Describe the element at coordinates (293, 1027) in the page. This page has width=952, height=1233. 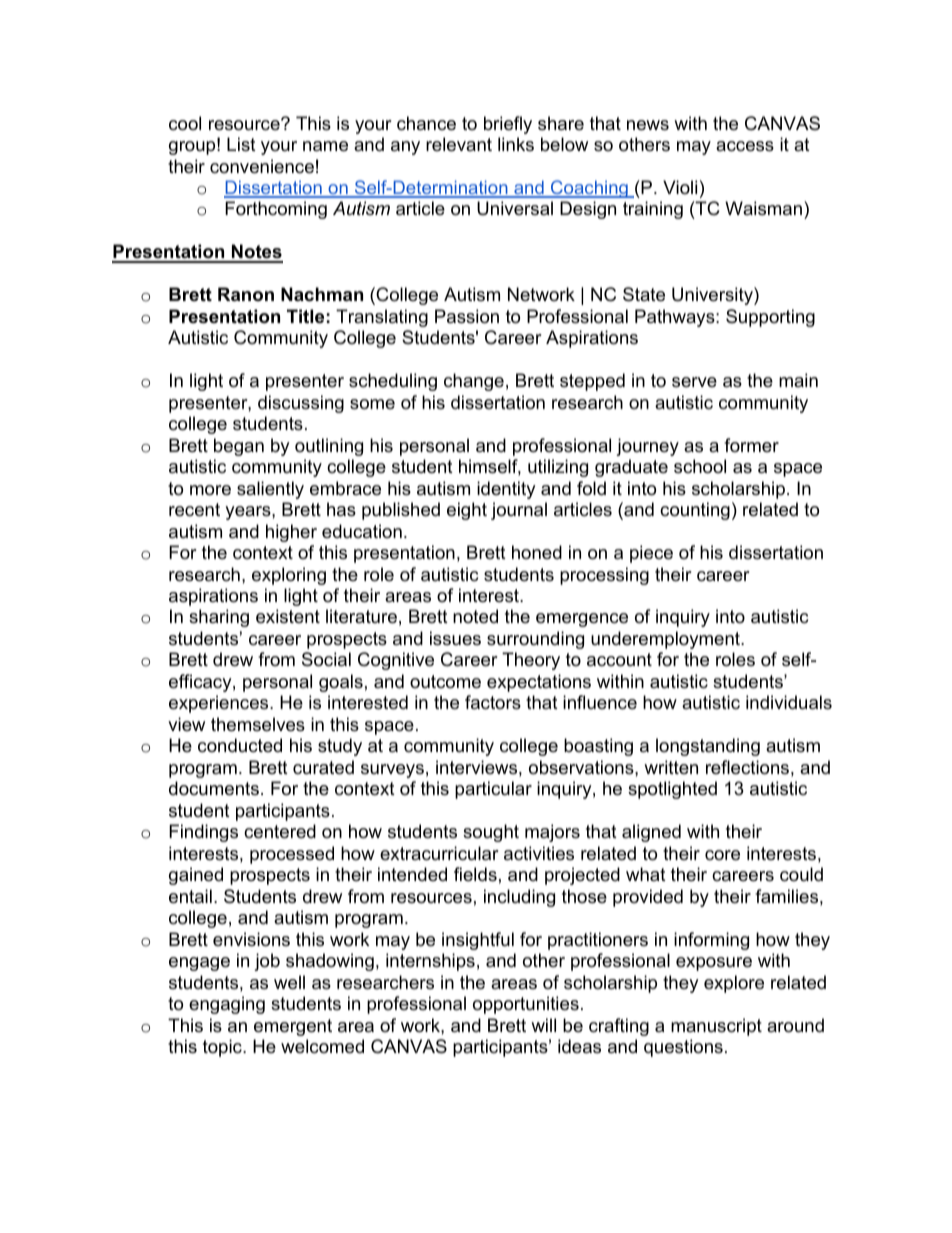
I see `emergent` at that location.
